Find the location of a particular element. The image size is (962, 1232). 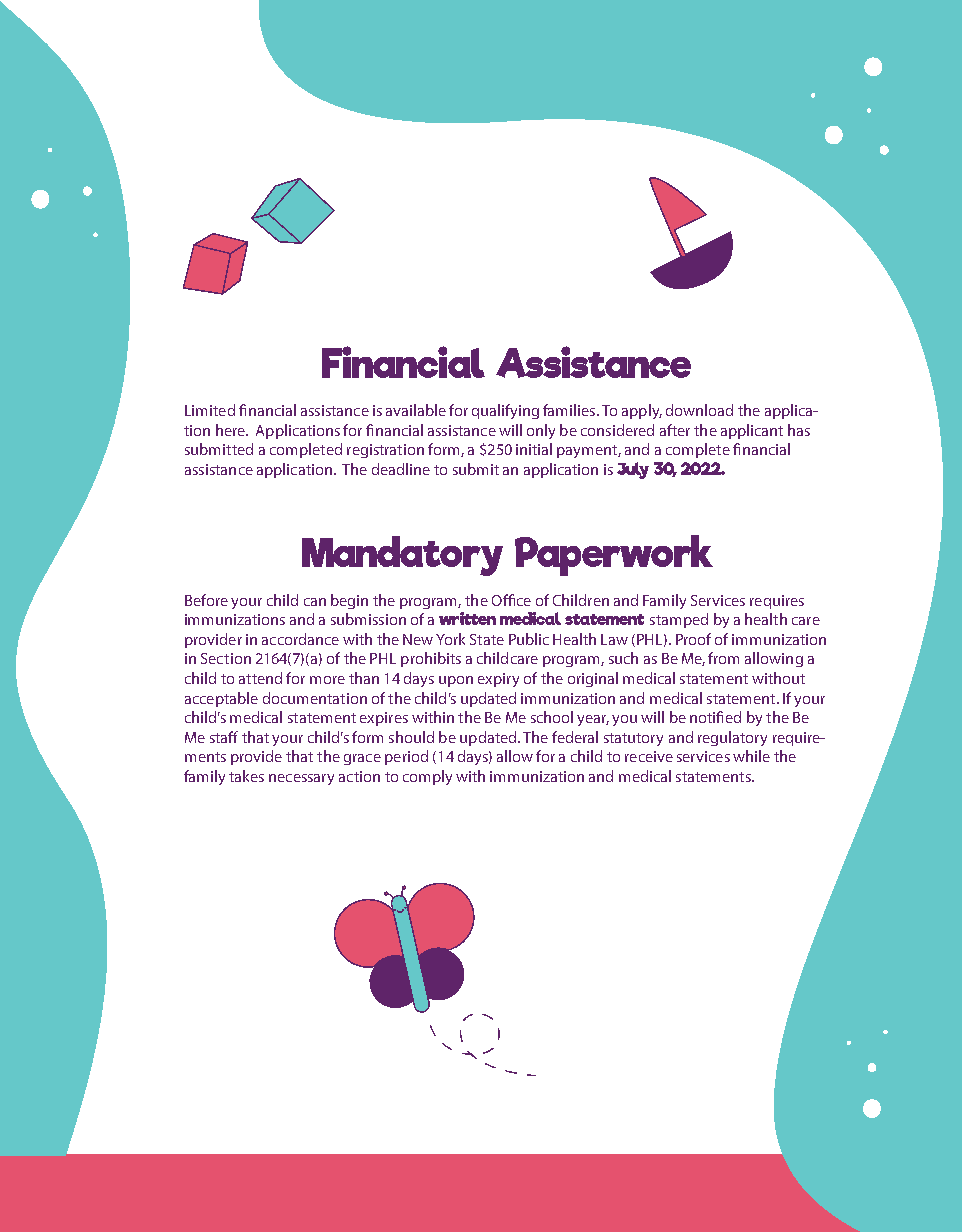

qualifying is located at coordinates (505, 411).
